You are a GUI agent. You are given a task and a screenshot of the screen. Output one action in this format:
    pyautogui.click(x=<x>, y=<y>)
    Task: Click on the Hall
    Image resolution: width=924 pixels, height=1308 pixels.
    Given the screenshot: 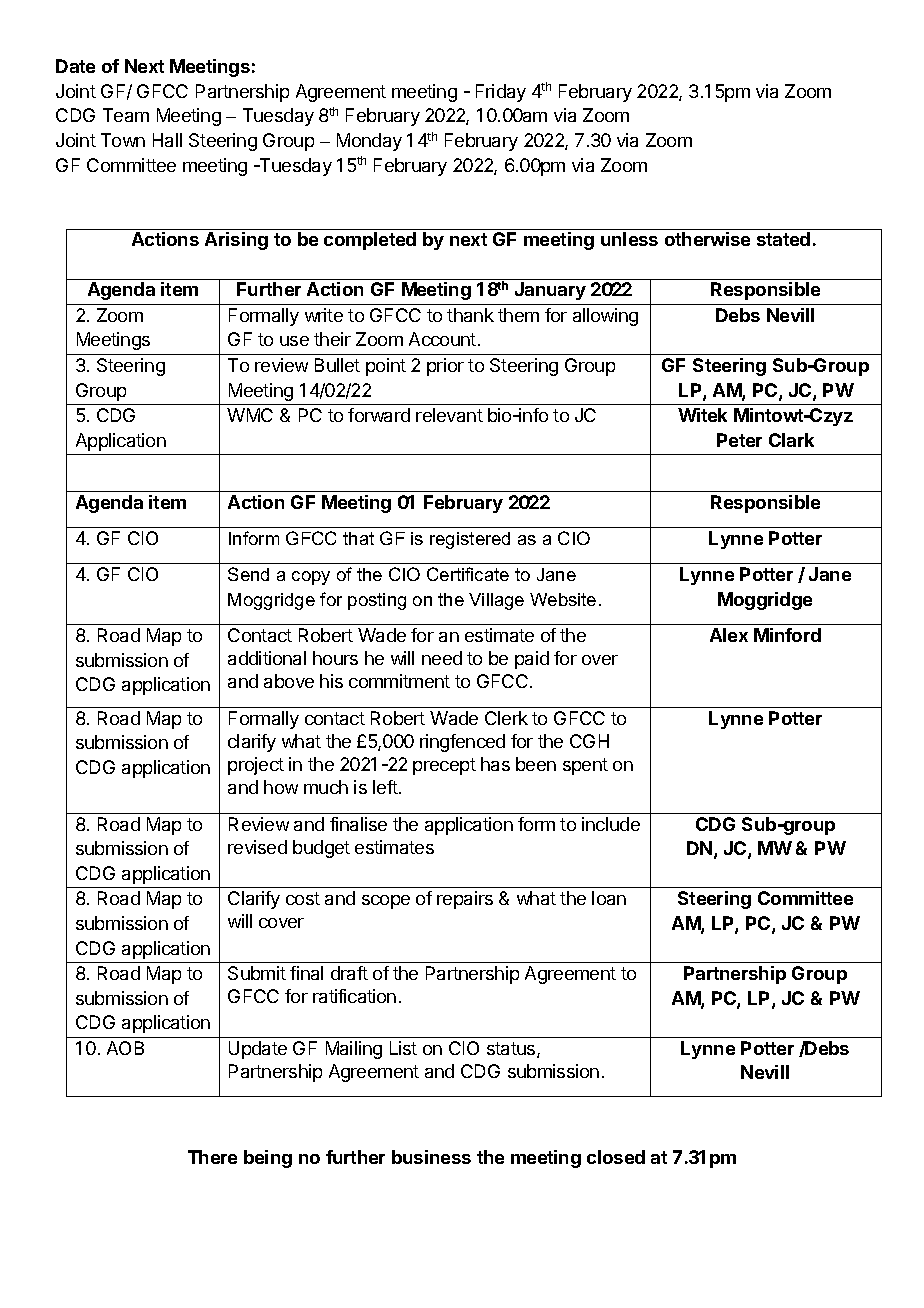 What is the action you would take?
    pyautogui.click(x=167, y=140)
